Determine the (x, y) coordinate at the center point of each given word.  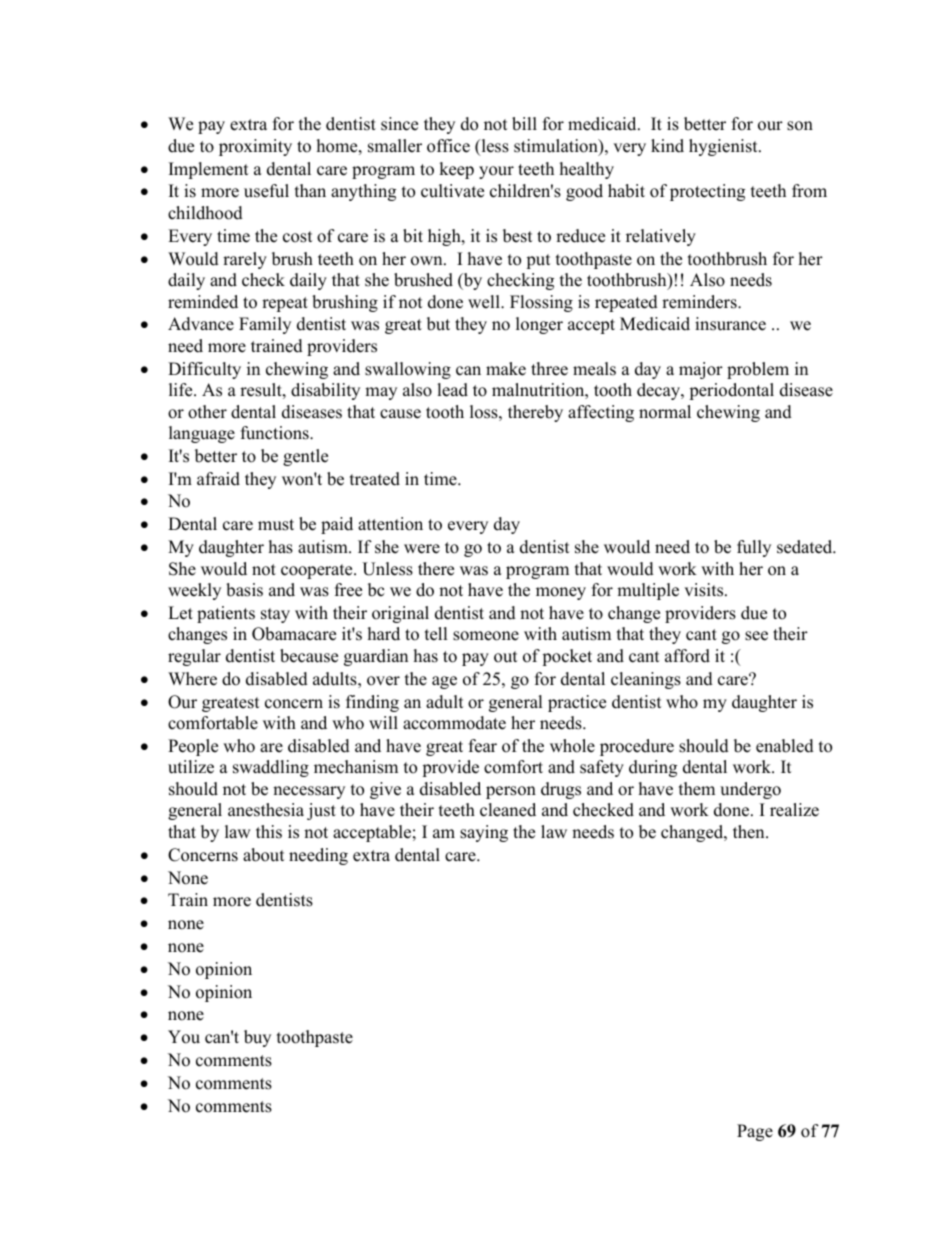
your (496, 172)
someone (486, 636)
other (207, 412)
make (506, 369)
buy (257, 1038)
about (264, 855)
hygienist (724, 147)
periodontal (731, 391)
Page (755, 1132)
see (756, 636)
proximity (255, 147)
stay (275, 615)
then (750, 832)
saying (484, 833)
